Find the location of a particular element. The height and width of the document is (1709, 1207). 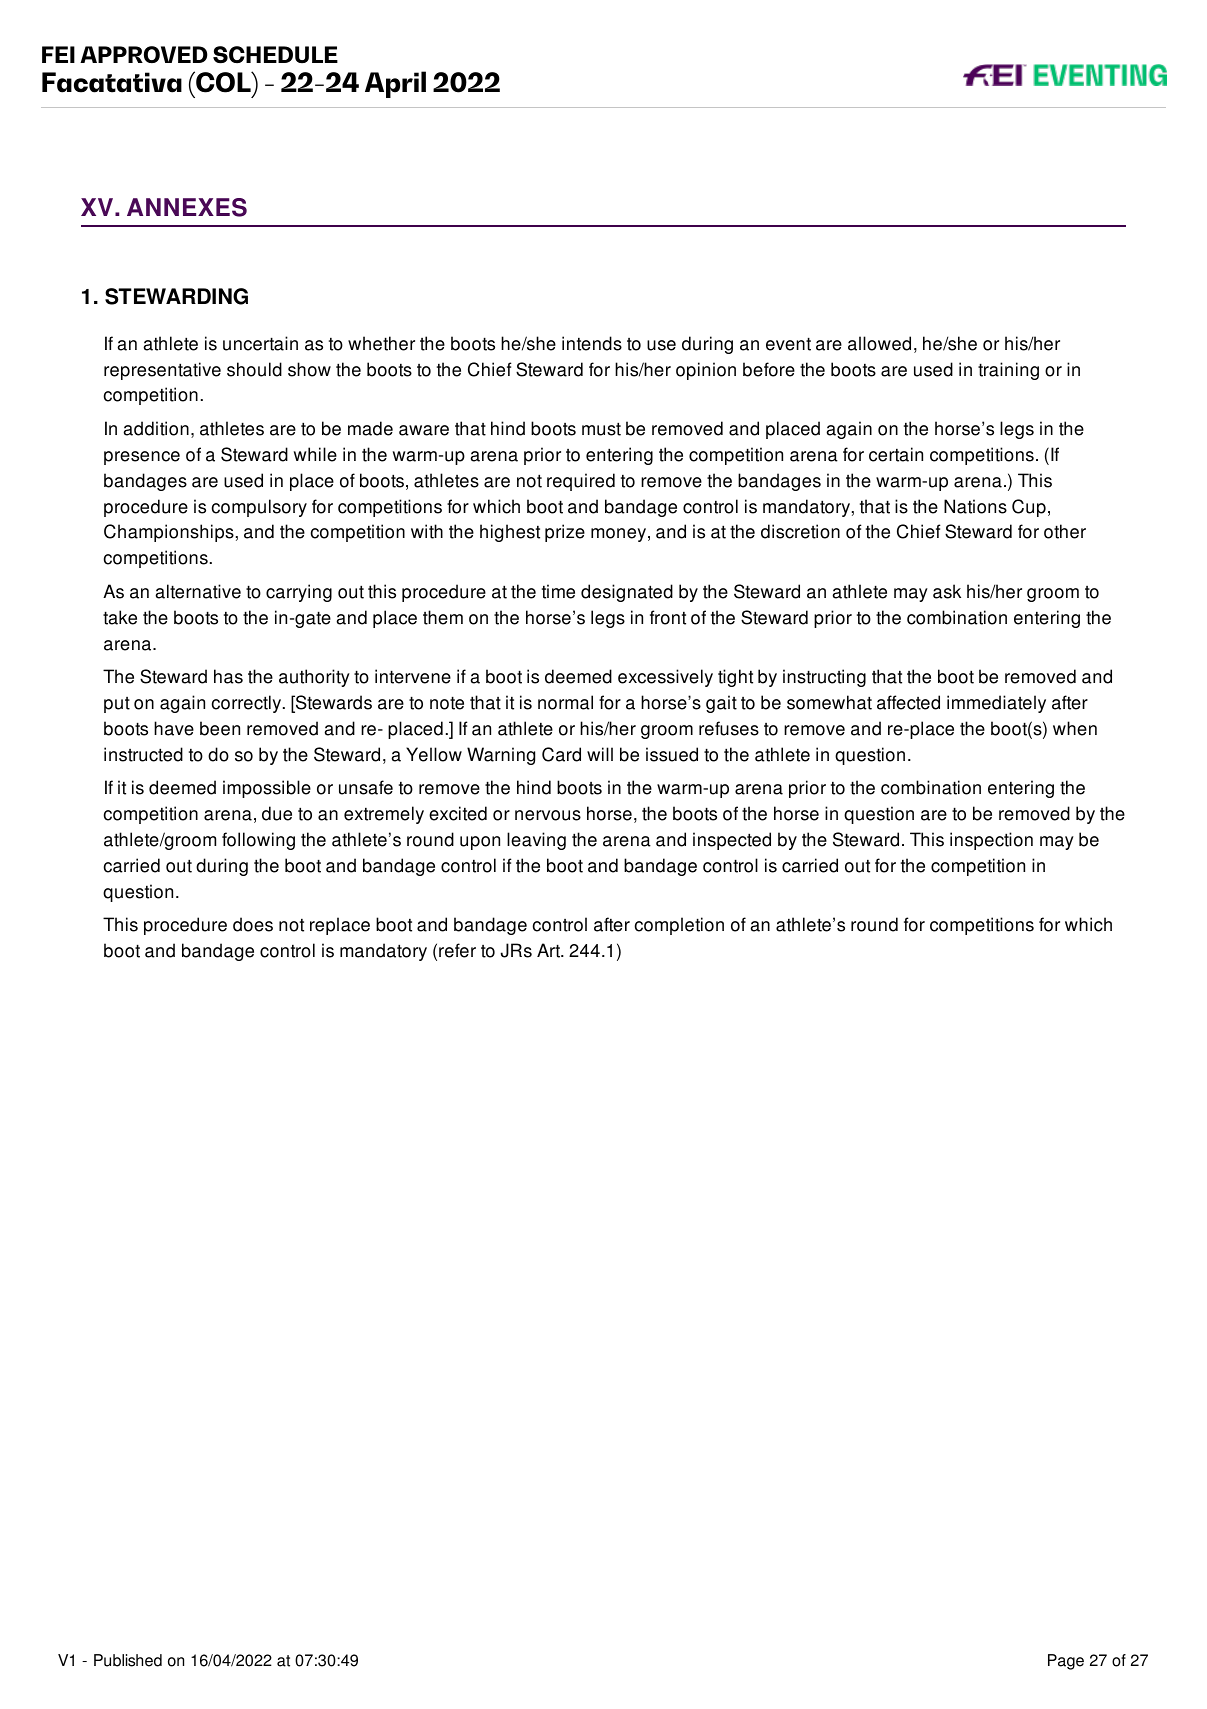

required is located at coordinates (581, 482).
